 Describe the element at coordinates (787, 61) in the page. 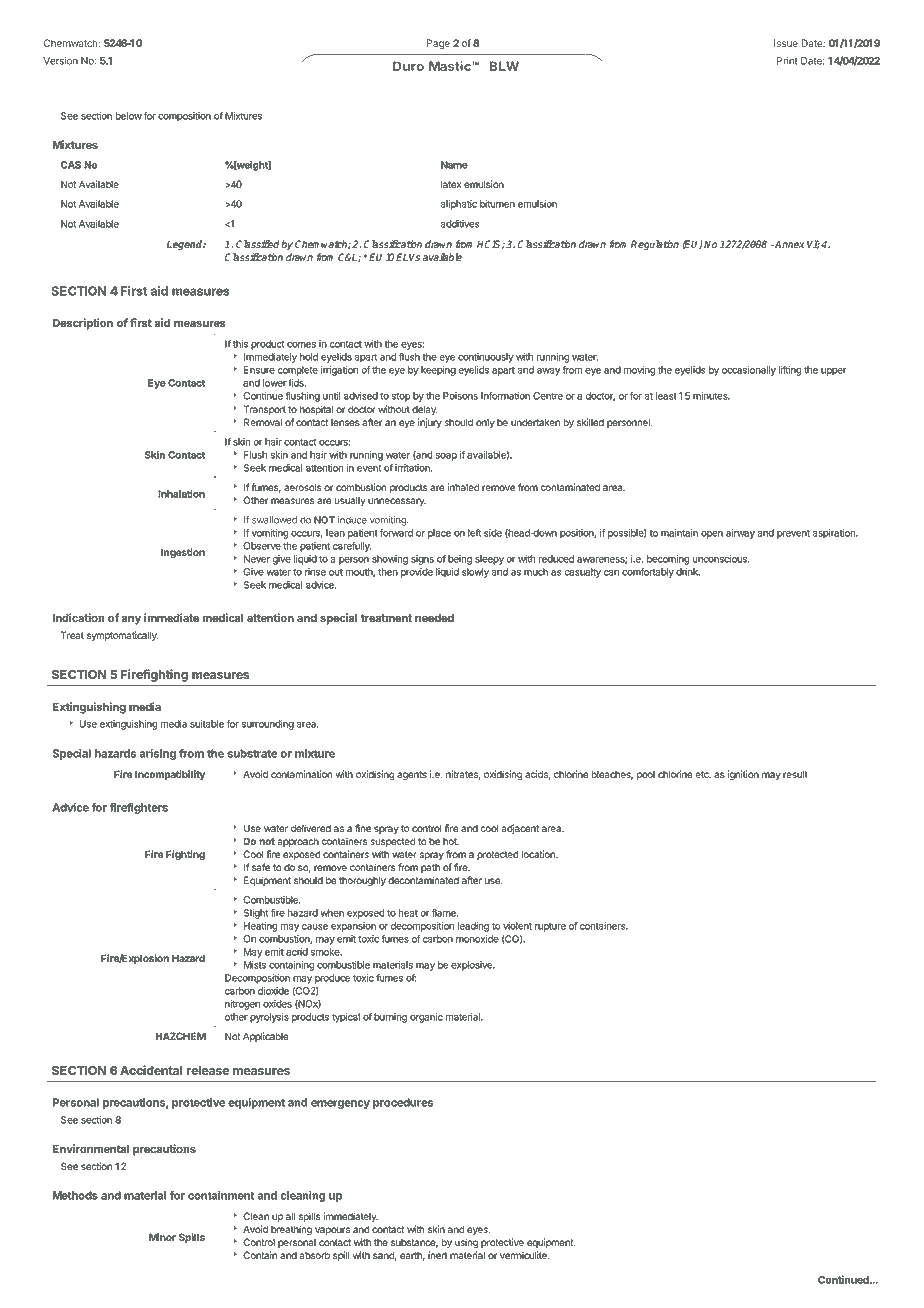

I see `Print` at that location.
